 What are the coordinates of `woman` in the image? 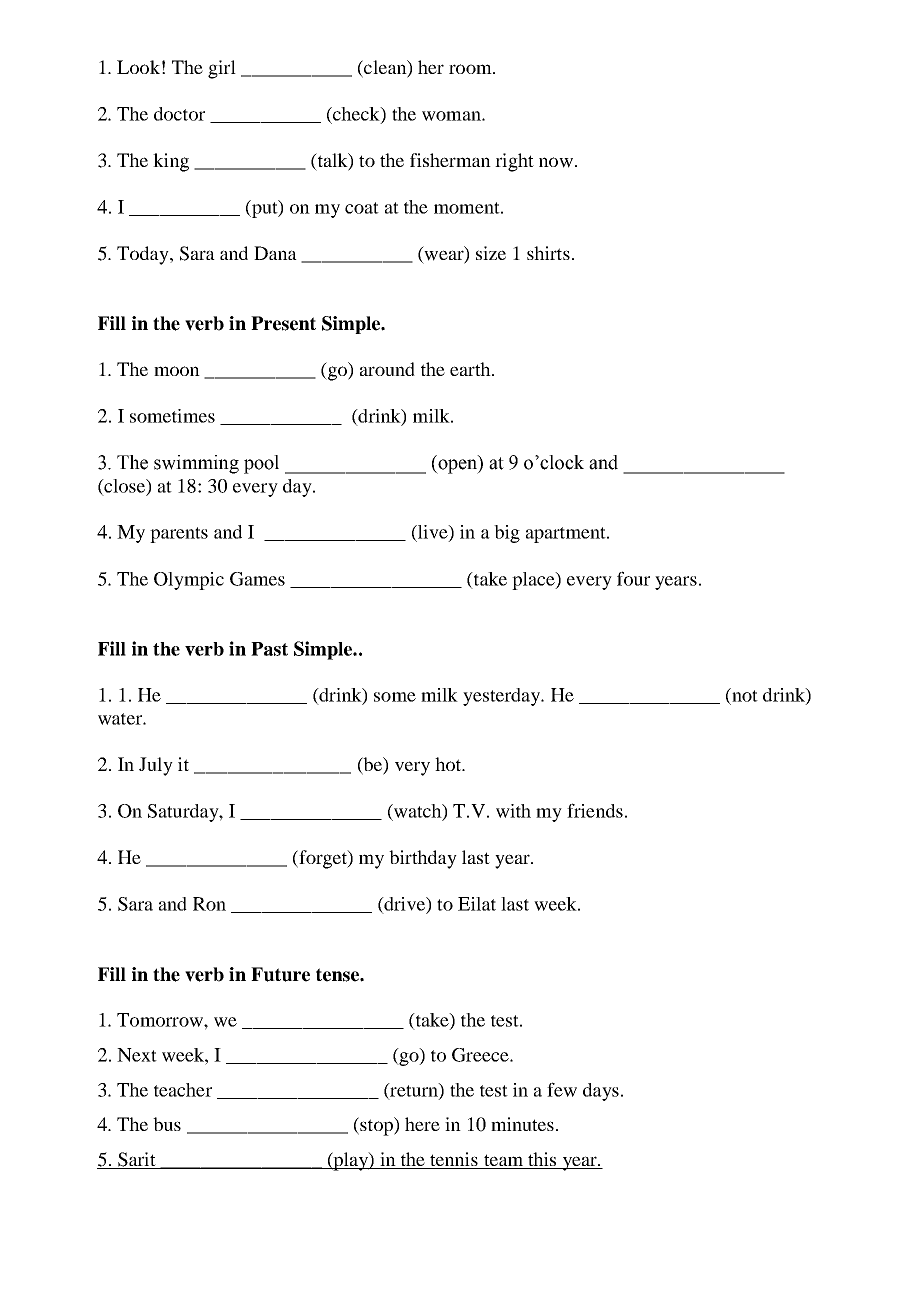 It's located at (452, 116).
